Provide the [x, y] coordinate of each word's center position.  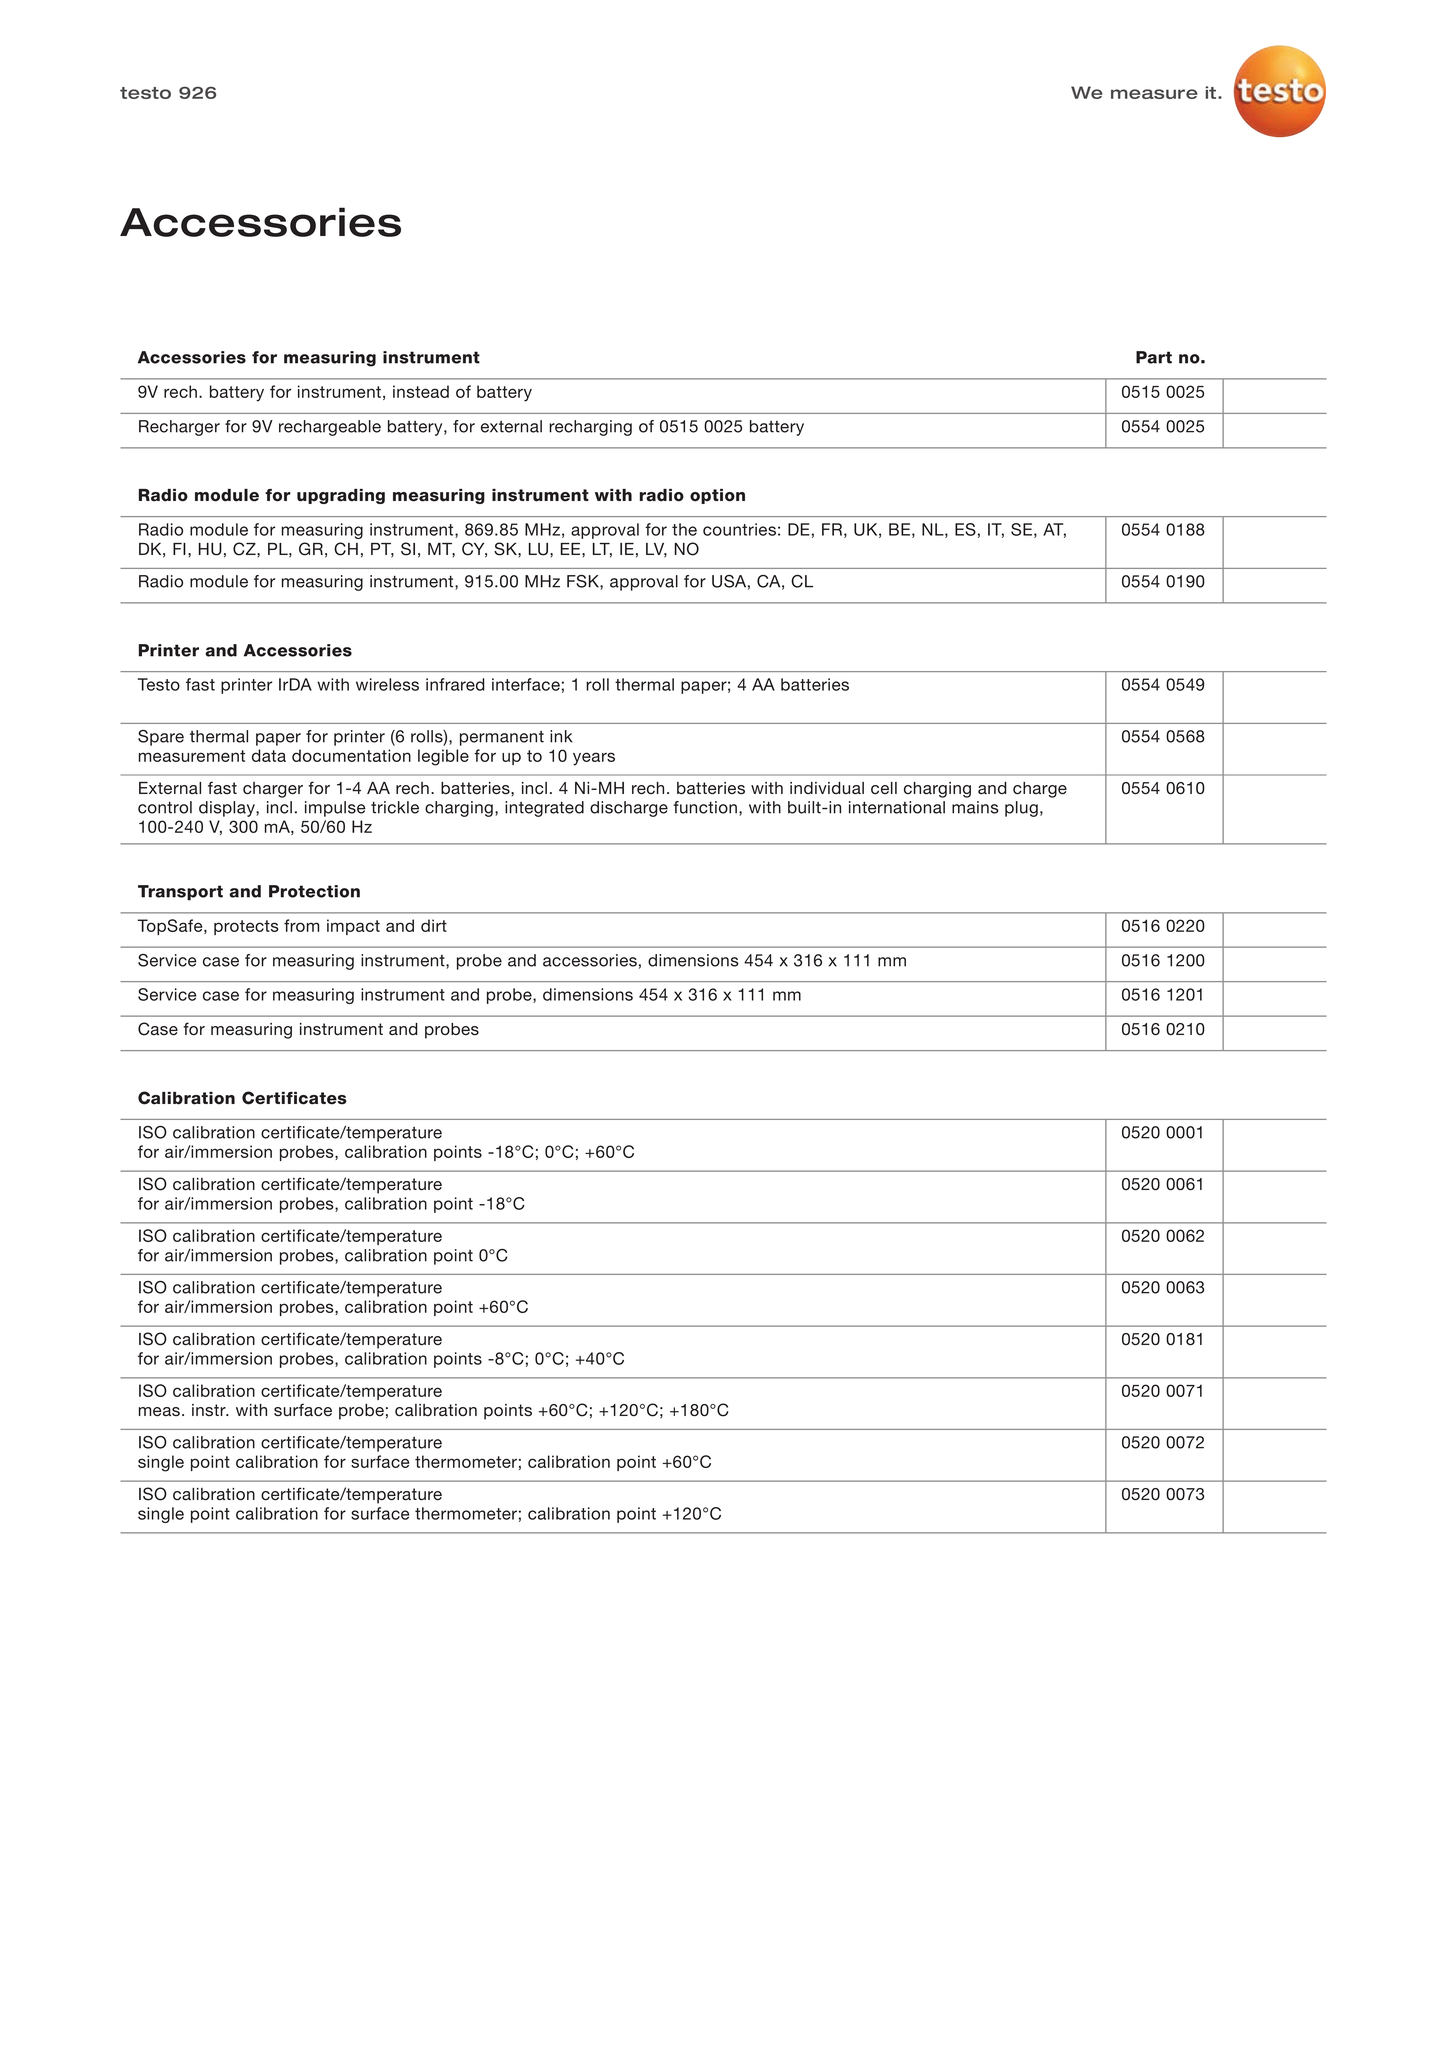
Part [1154, 357]
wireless [387, 684]
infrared [455, 684]
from [301, 925]
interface [526, 684]
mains [975, 807]
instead [421, 391]
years [594, 759]
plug [1021, 809]
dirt [434, 925]
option [717, 496]
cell [884, 788]
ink [561, 736]
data [269, 755]
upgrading [341, 496]
